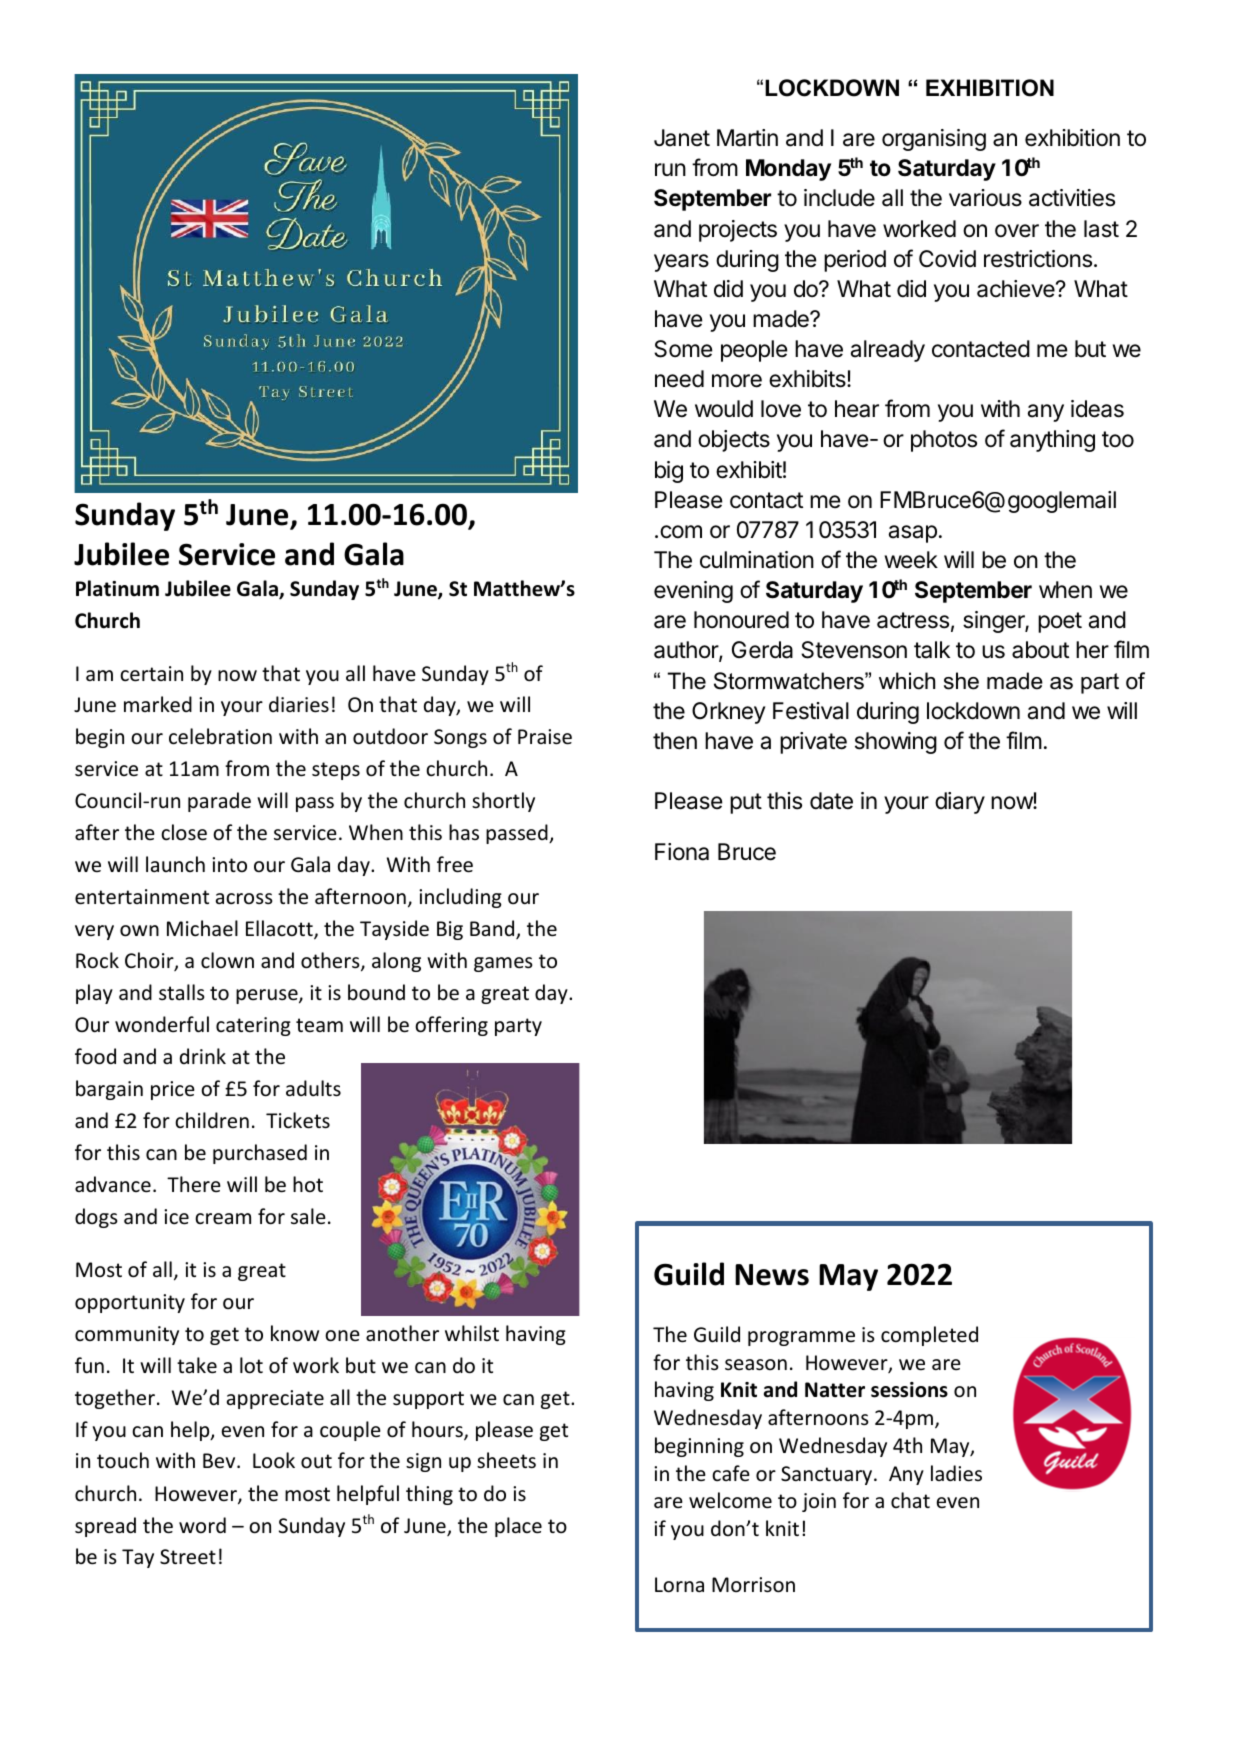 This screenshot has width=1233, height=1743. Describe the element at coordinates (913, 534) in the screenshot. I see `asap` at that location.
